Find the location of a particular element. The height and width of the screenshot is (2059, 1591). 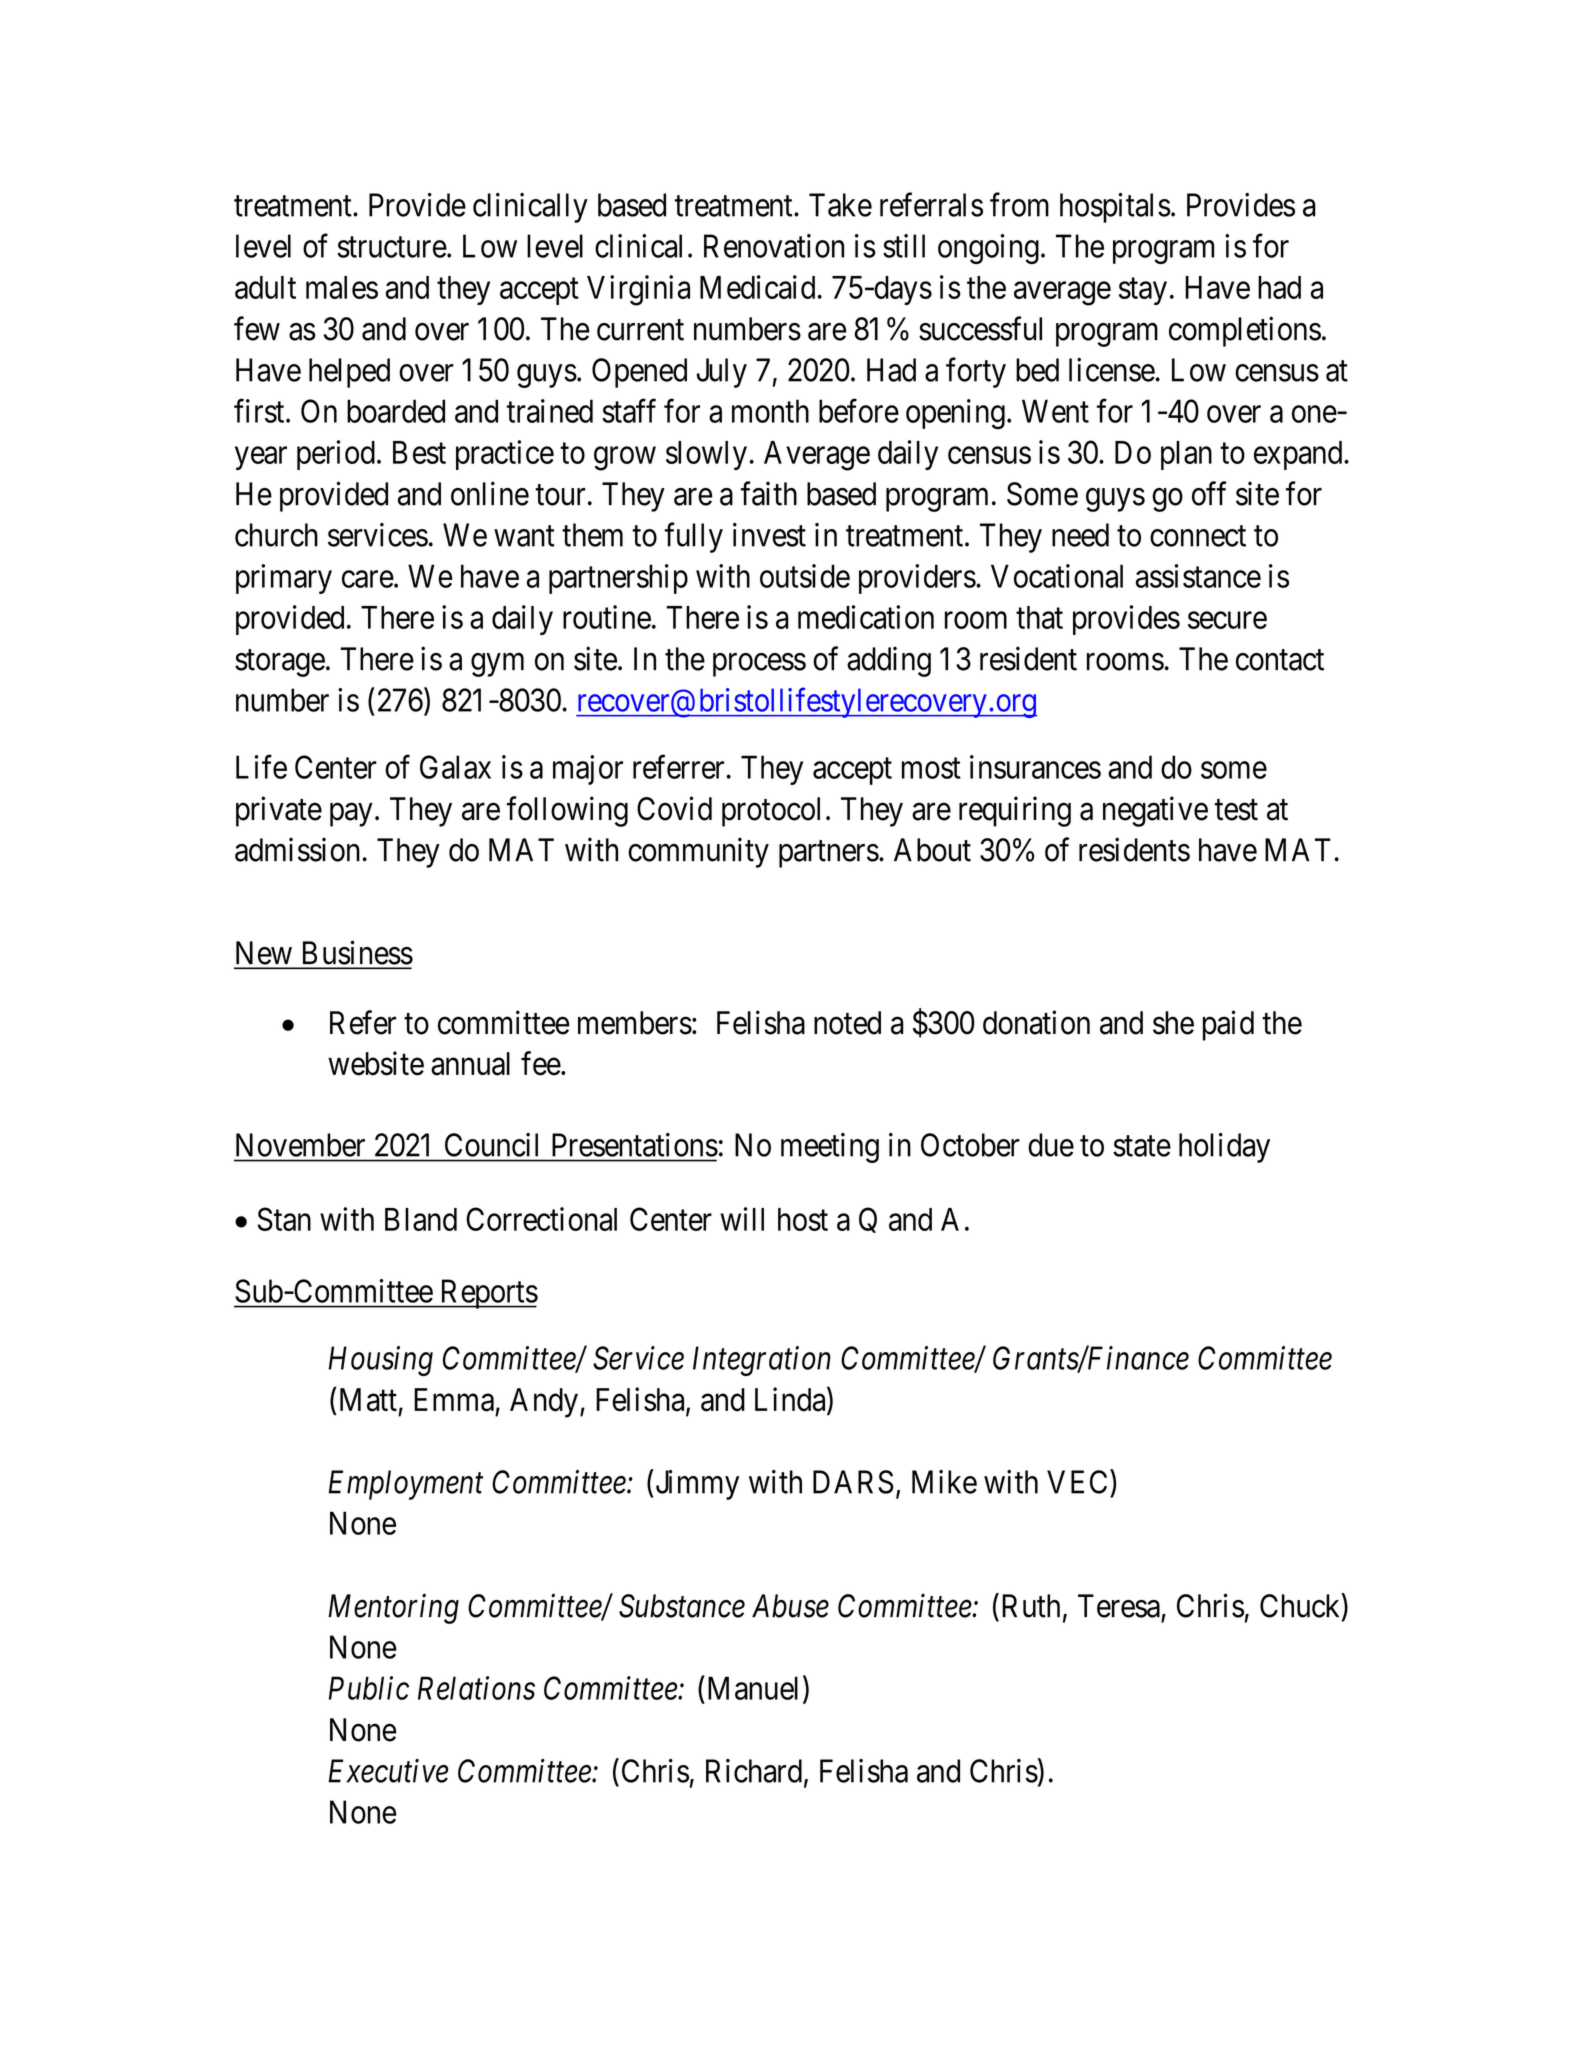

outside is located at coordinates (805, 576).
